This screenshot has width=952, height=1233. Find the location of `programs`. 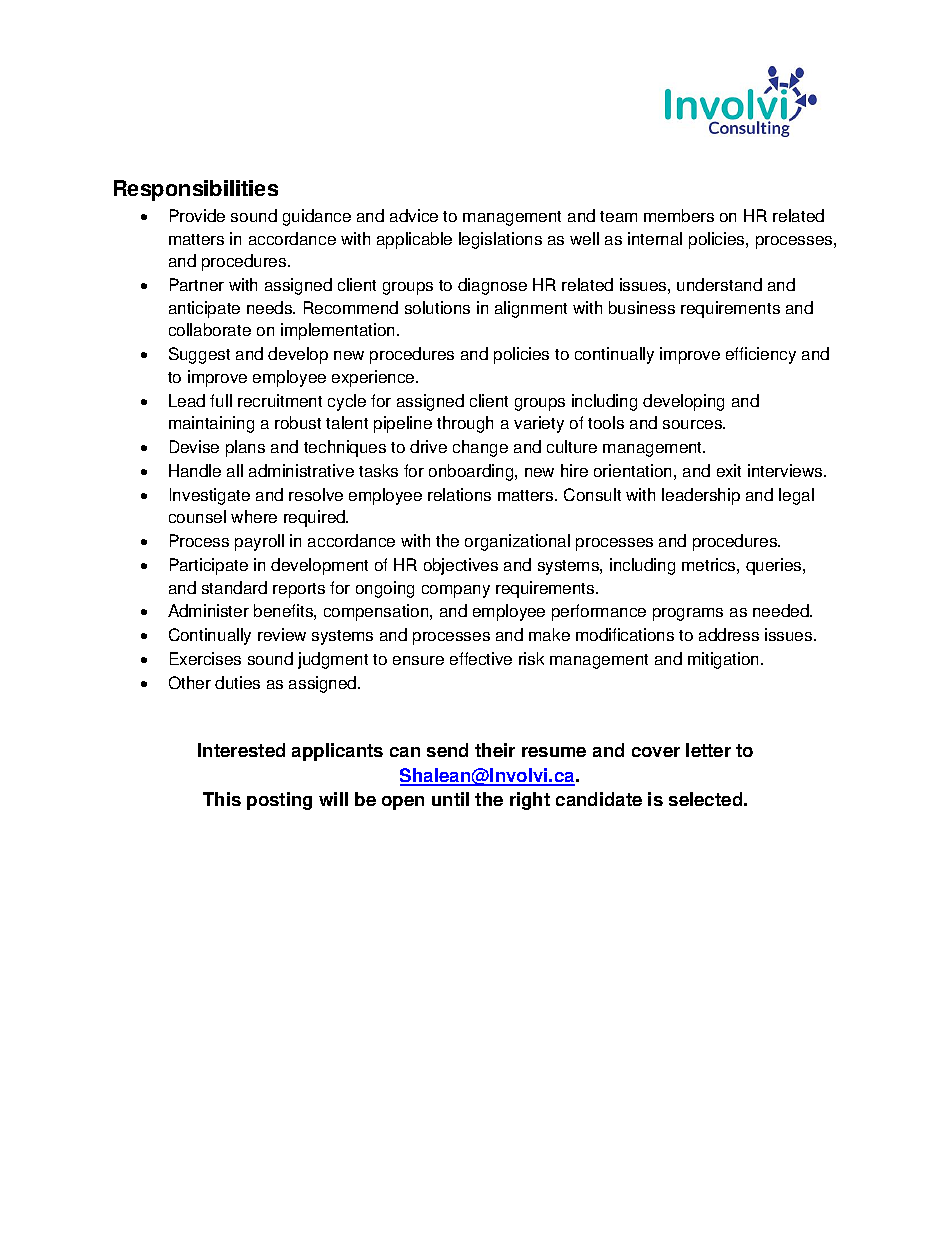

programs is located at coordinates (688, 614).
